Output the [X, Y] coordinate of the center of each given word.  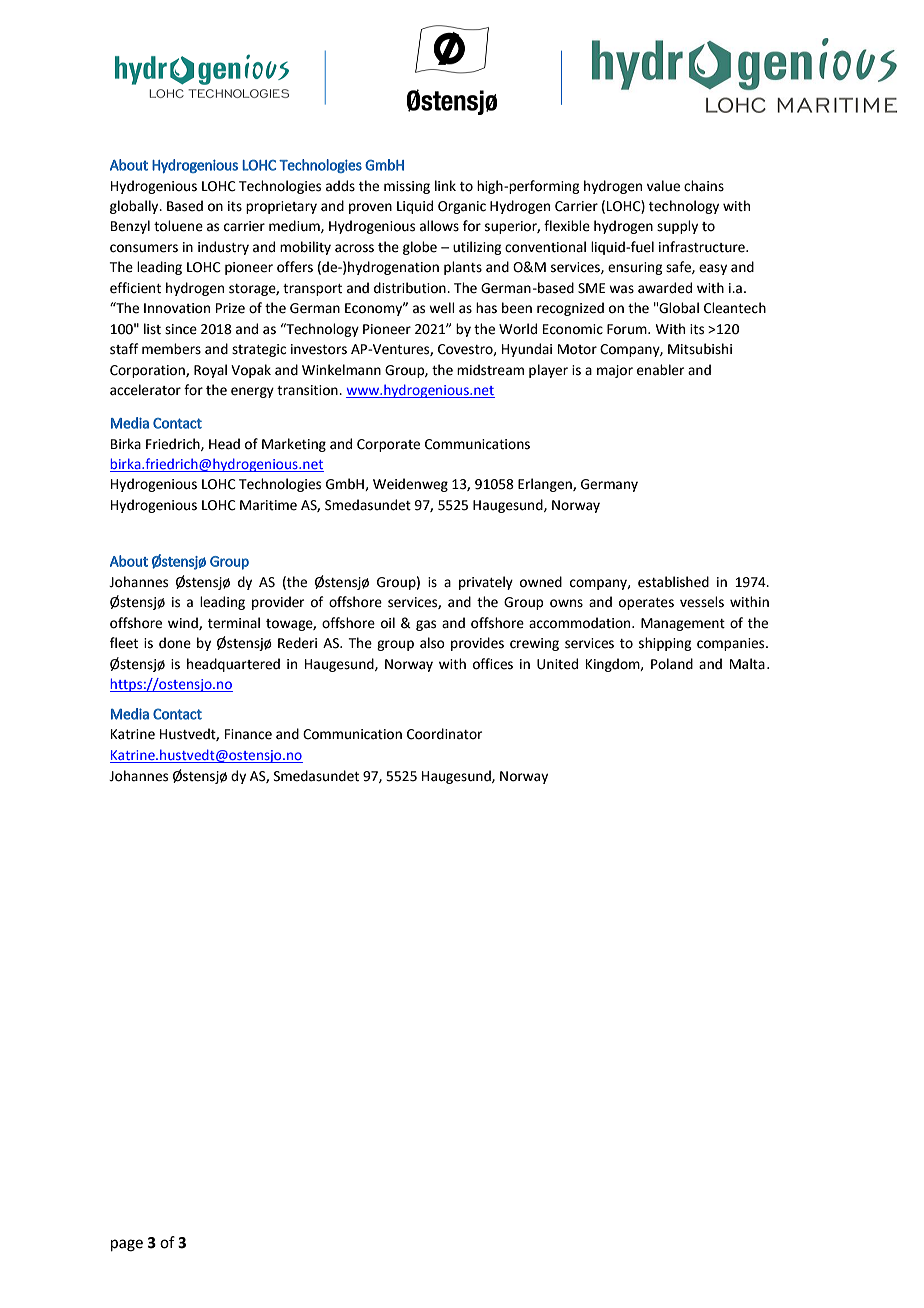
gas [426, 625]
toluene [178, 226]
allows [439, 226]
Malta [747, 664]
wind [184, 623]
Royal [210, 371]
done [175, 643]
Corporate [388, 445]
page [127, 1245]
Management [683, 624]
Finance [248, 734]
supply [677, 227]
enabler [660, 370]
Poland [672, 664]
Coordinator [444, 734]
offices [493, 664]
